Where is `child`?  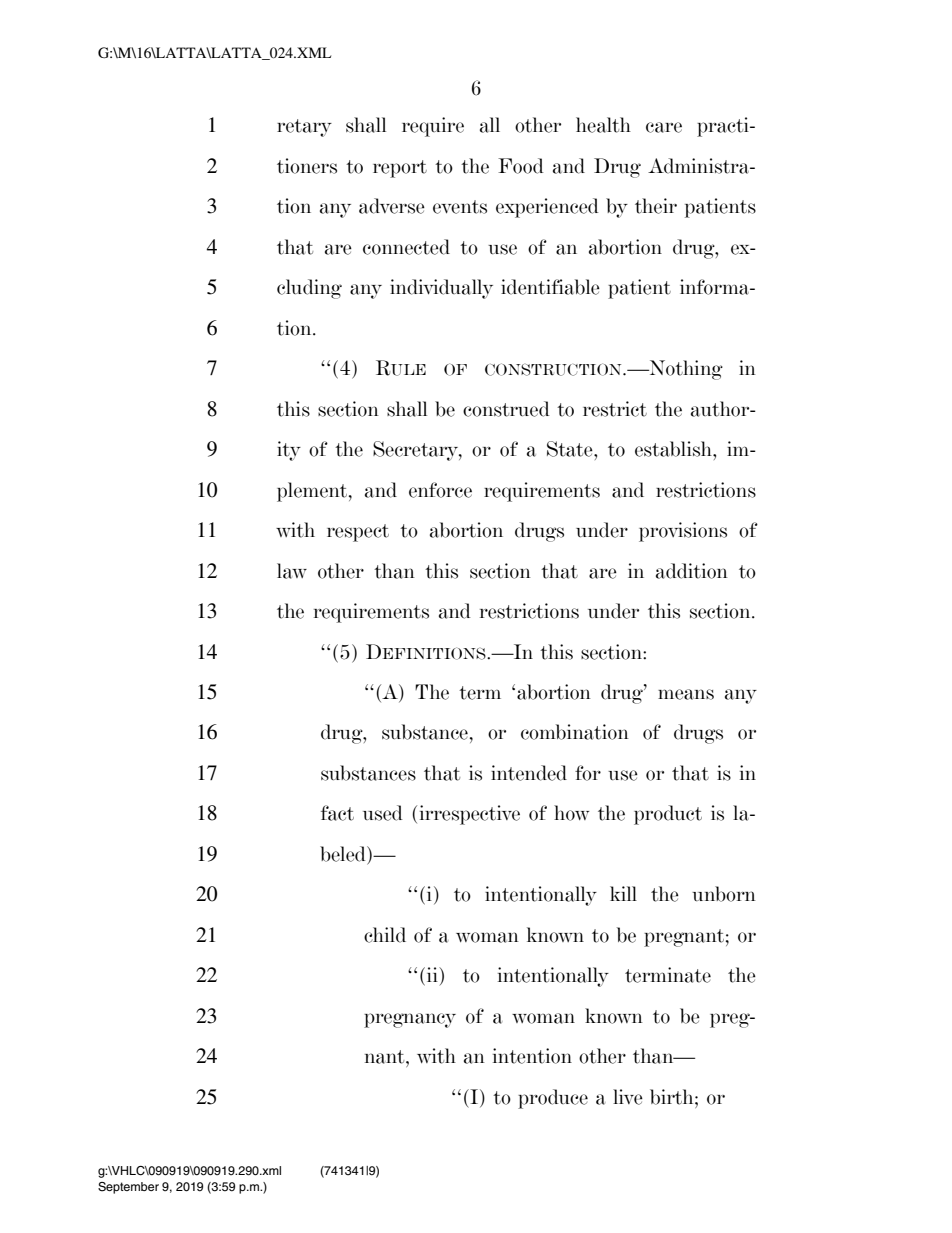
child is located at coordinates (385, 935).
